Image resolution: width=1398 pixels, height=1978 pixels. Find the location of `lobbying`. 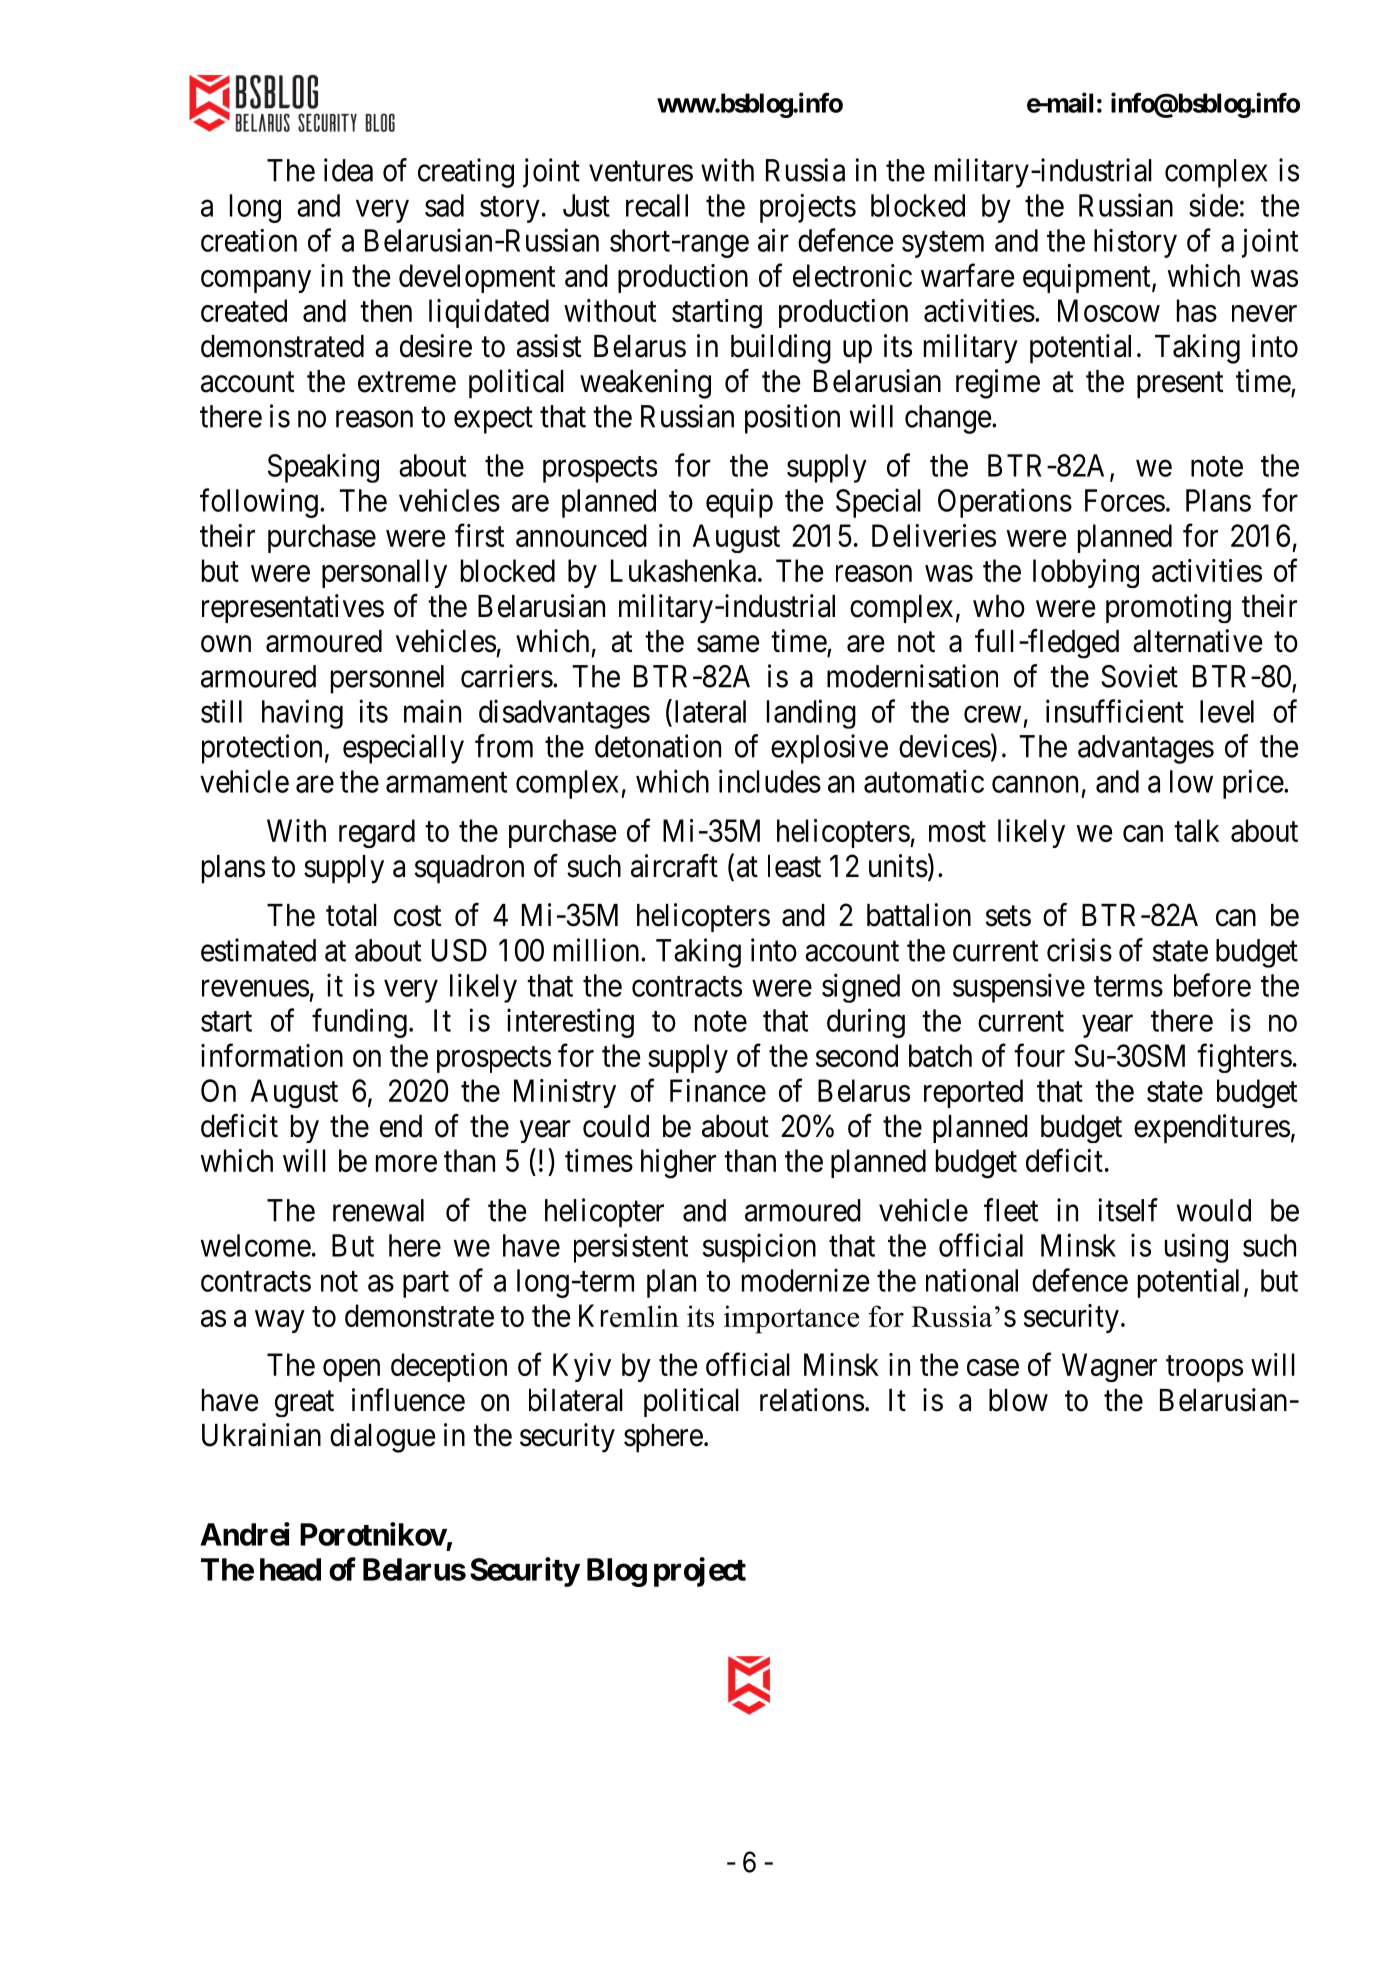

lobbying is located at coordinates (1086, 573).
